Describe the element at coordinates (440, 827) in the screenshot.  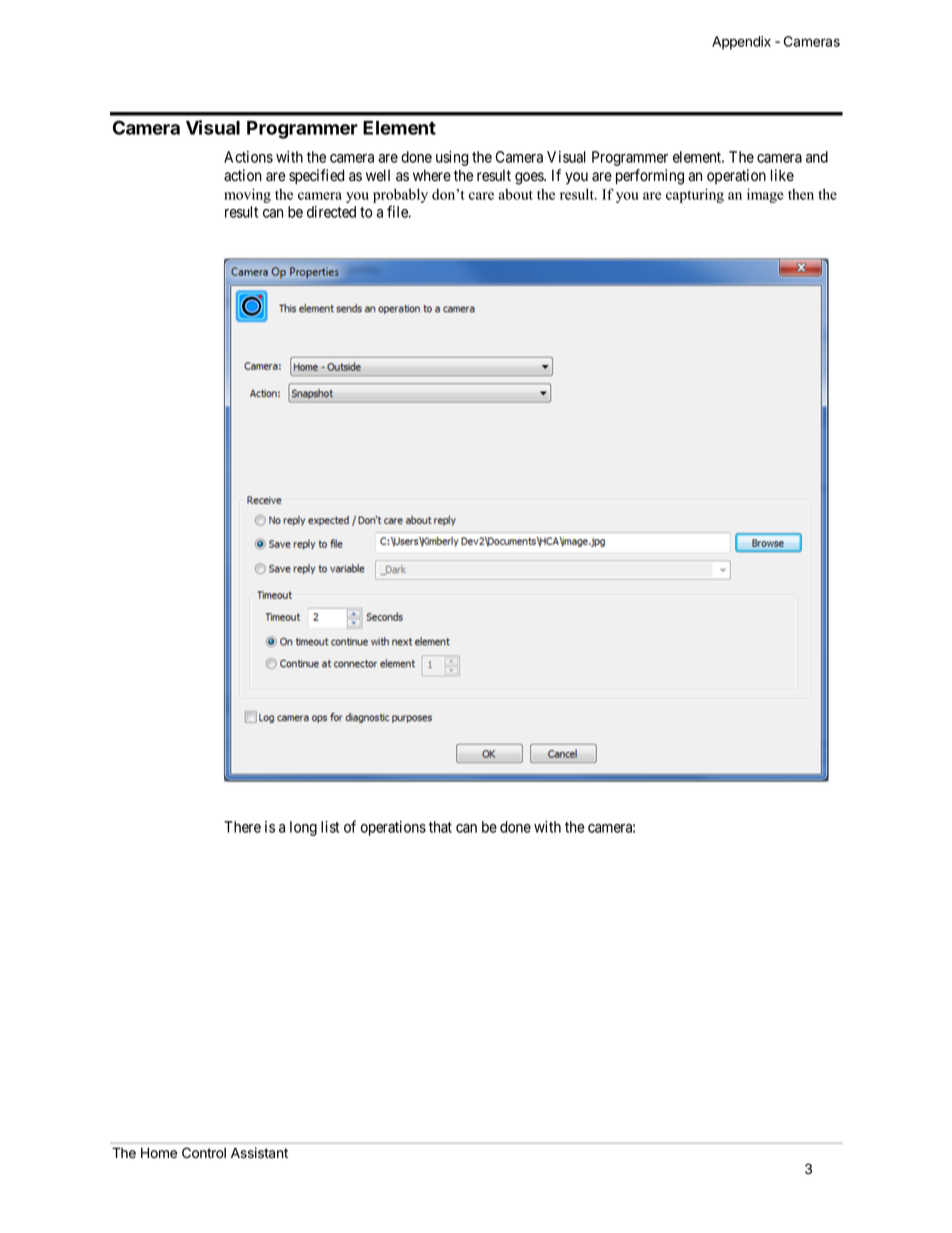
I see `that` at that location.
